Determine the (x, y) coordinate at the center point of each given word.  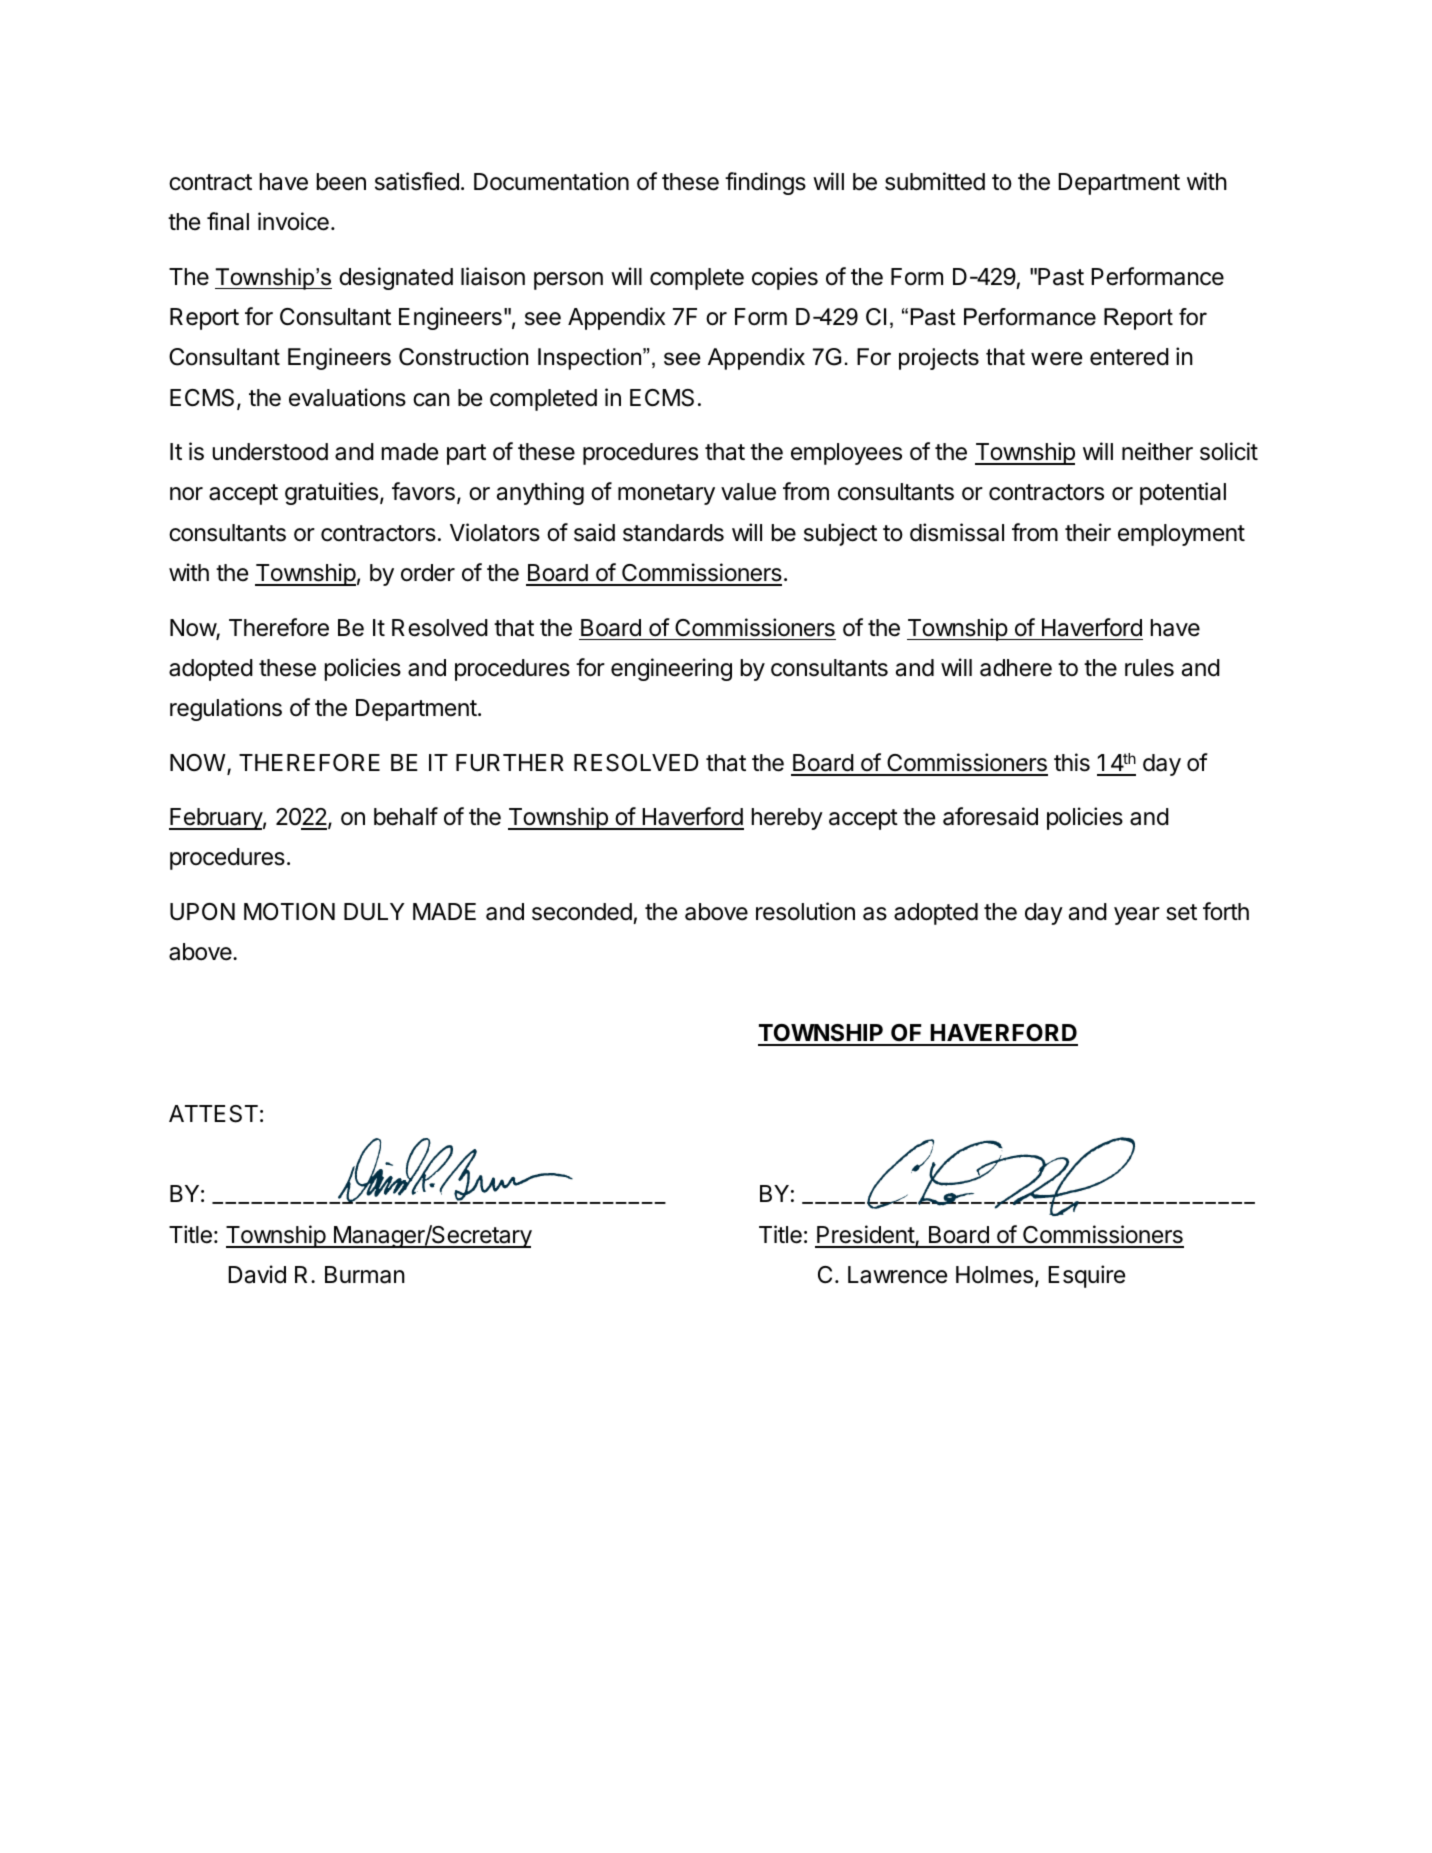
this (1072, 762)
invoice (293, 221)
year (1137, 916)
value (748, 492)
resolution (805, 911)
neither (1157, 451)
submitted (935, 181)
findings (765, 183)
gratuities (331, 493)
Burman (365, 1275)
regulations (226, 709)
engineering (671, 669)
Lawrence (897, 1275)
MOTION (289, 912)
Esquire (1086, 1276)
